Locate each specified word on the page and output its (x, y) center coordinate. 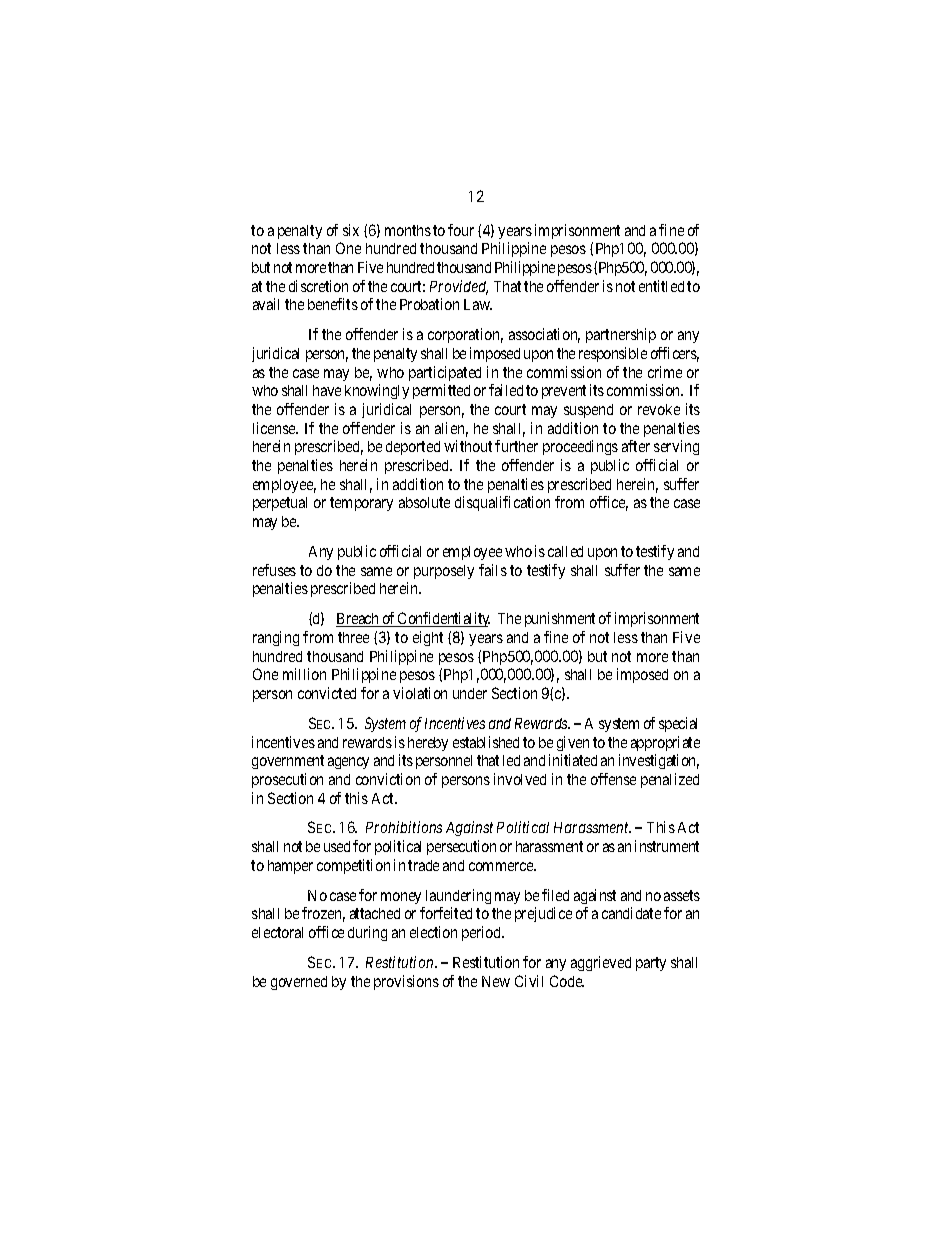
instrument (667, 846)
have (327, 390)
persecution (461, 847)
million (304, 674)
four (461, 230)
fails (493, 570)
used (337, 846)
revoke (659, 409)
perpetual (280, 504)
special (678, 724)
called (565, 551)
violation (420, 693)
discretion (318, 286)
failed (506, 390)
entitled (661, 286)
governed (299, 983)
